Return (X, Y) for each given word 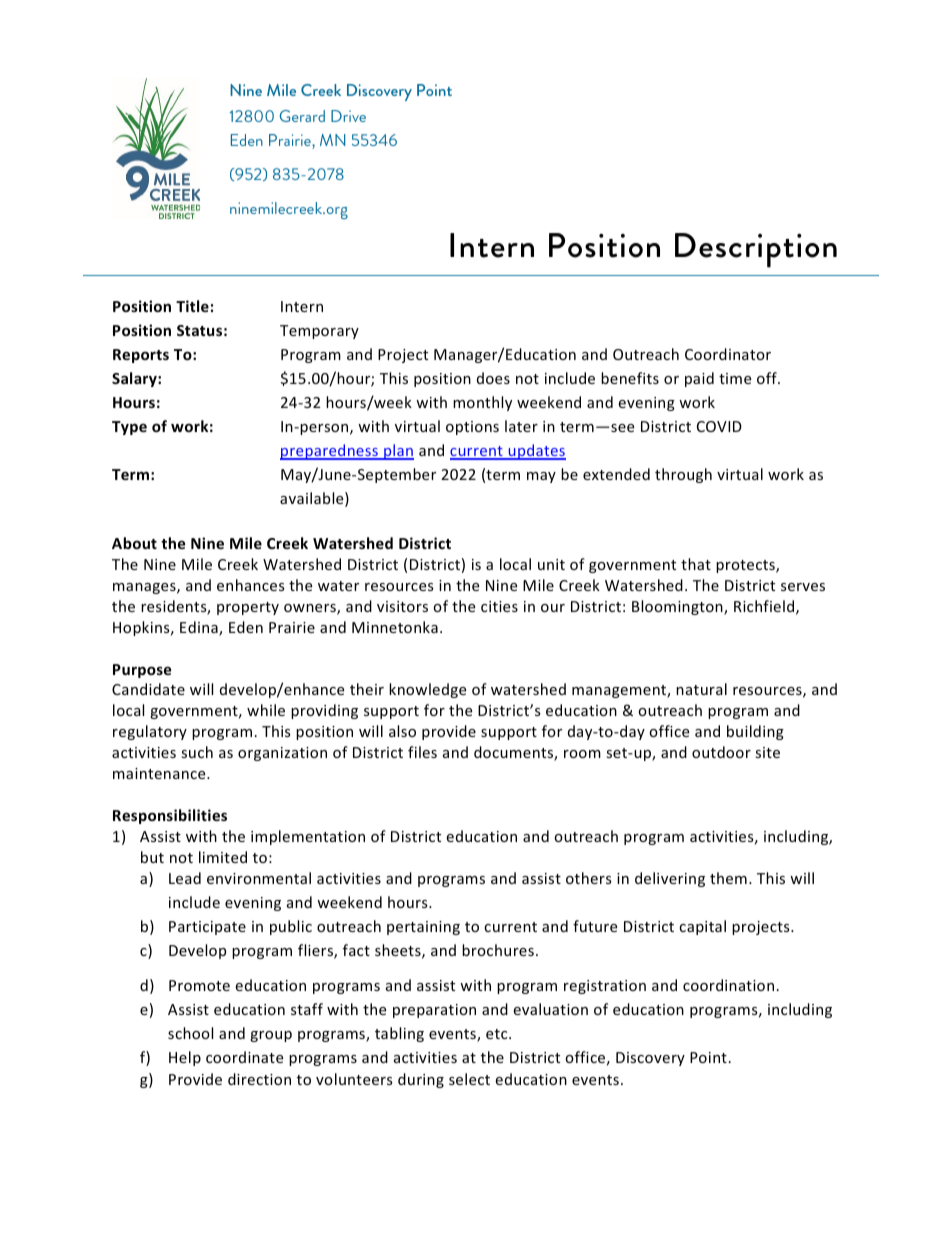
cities (499, 606)
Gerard (302, 116)
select (469, 1079)
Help (185, 1058)
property (248, 608)
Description (756, 250)
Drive (348, 116)
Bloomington (678, 607)
